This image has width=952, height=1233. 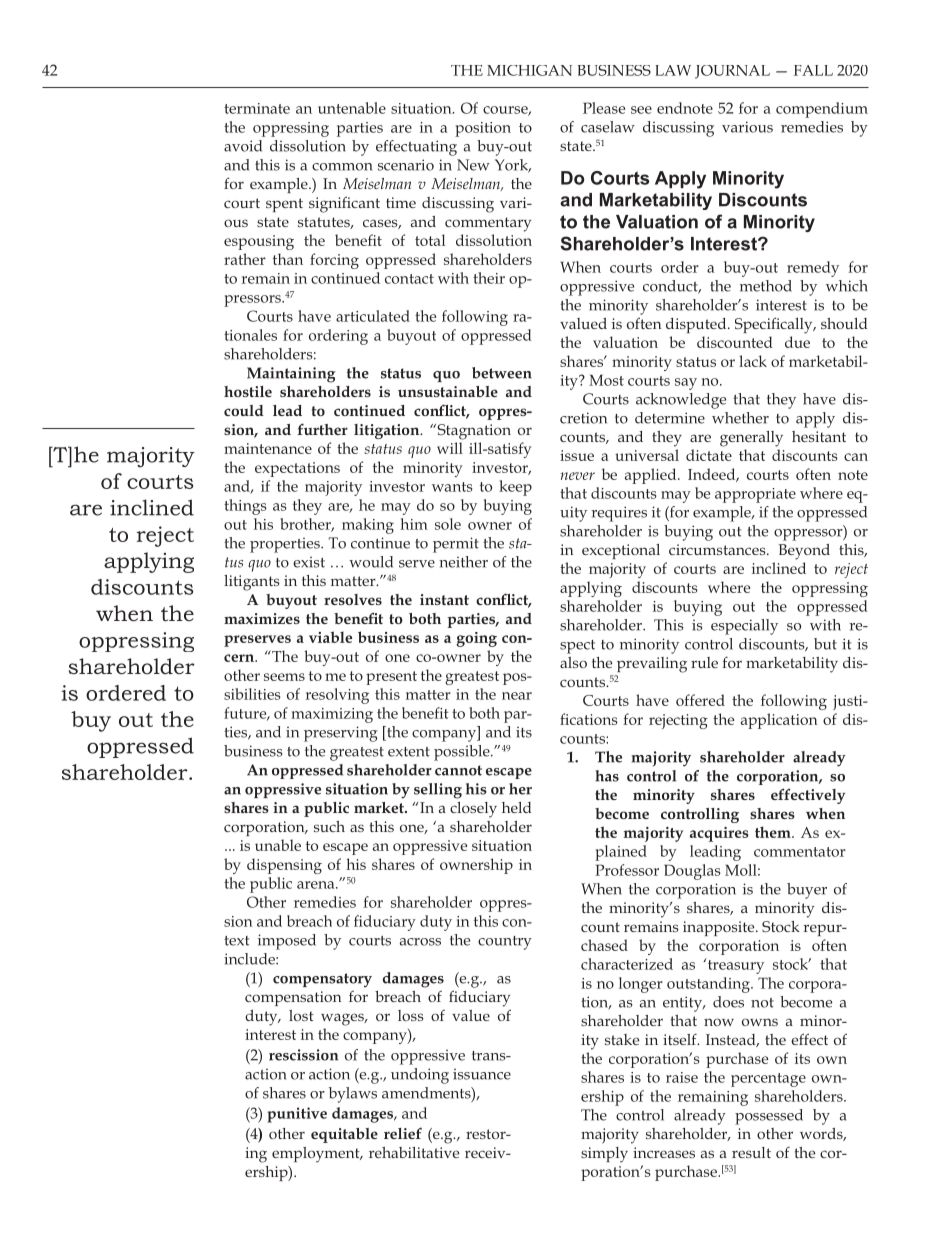 I want to click on especially, so click(x=744, y=627).
